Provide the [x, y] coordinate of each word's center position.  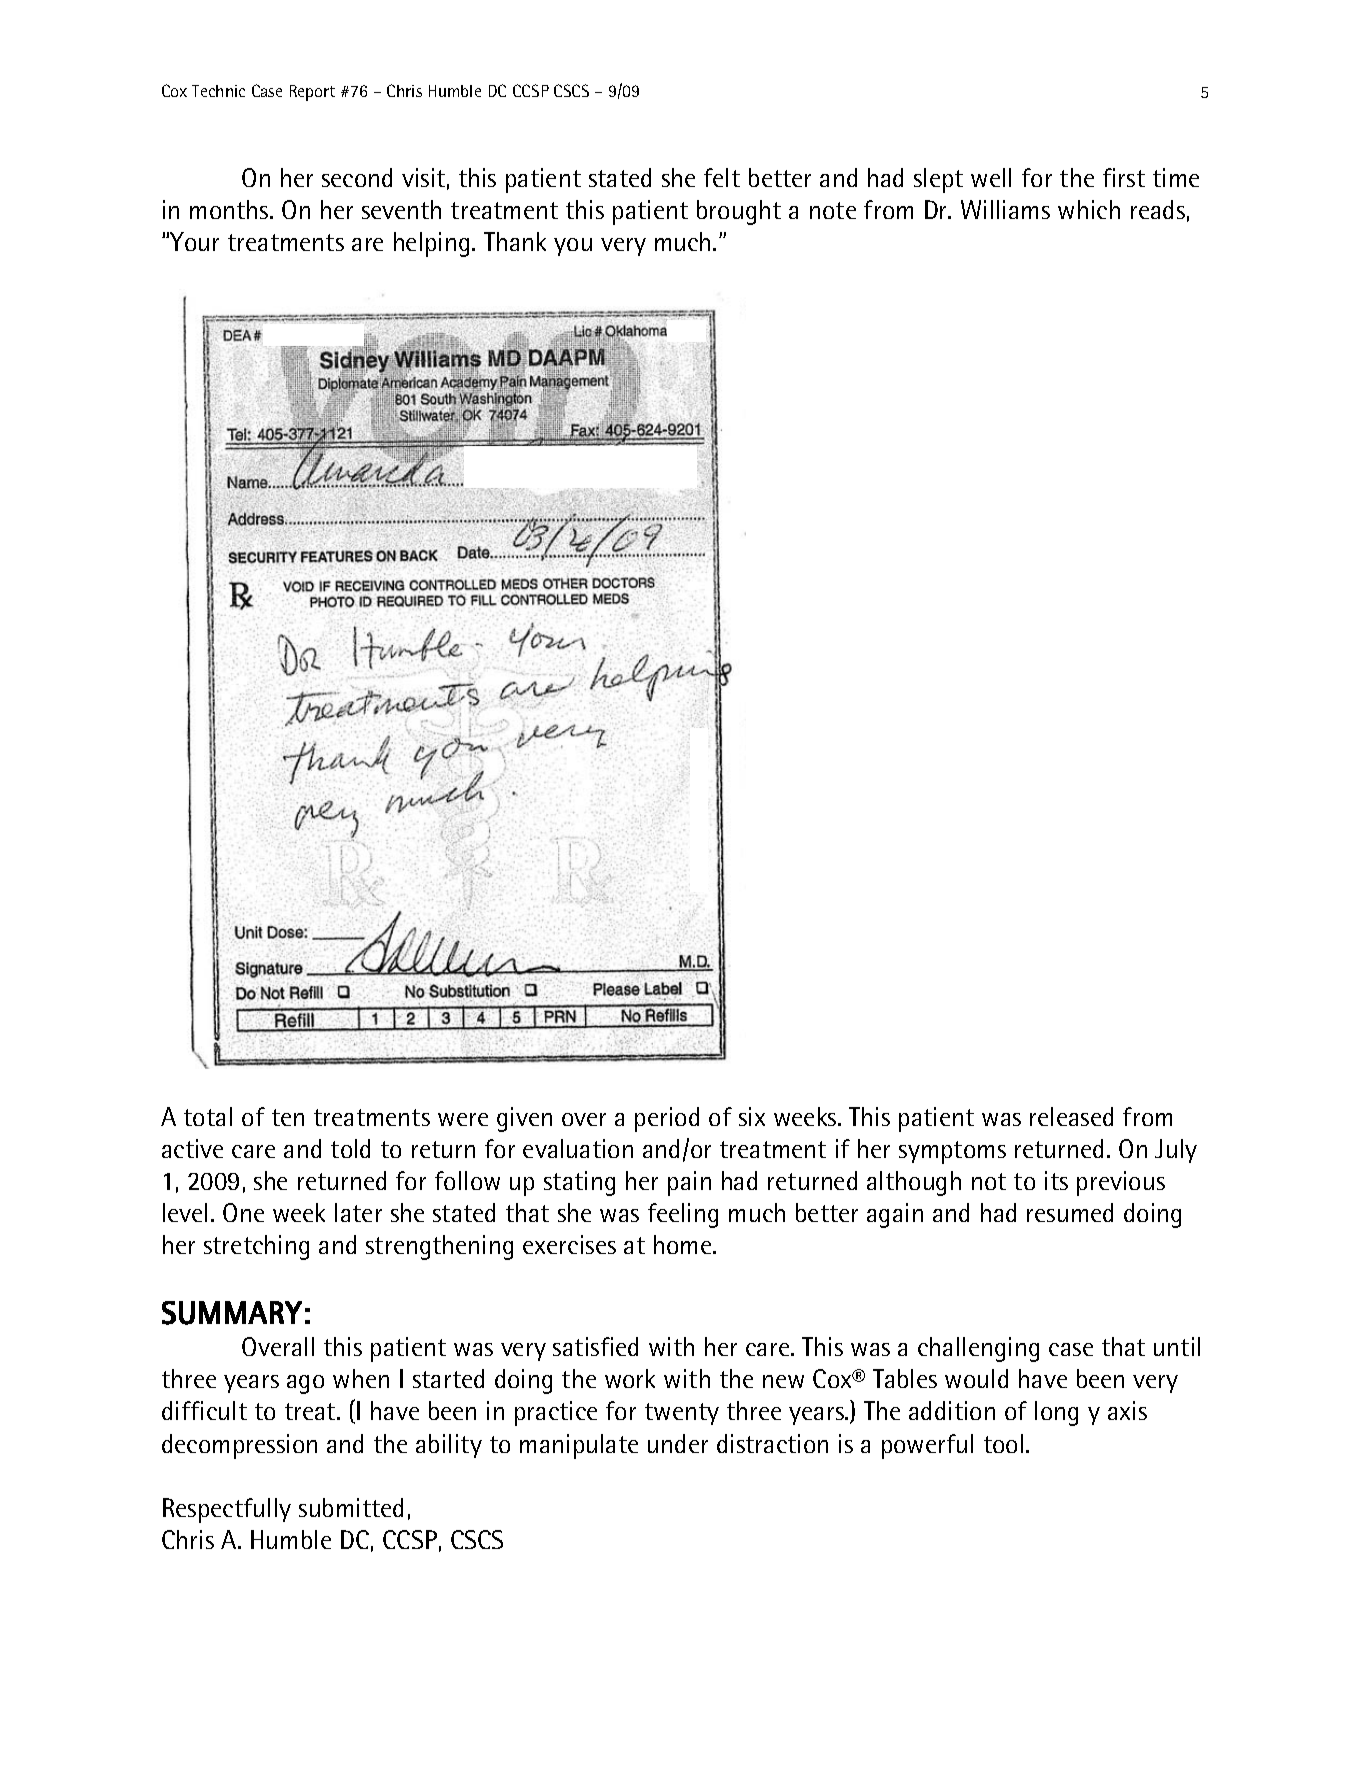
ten [288, 1117]
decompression [239, 1446]
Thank [515, 241]
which [1089, 209]
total [208, 1116]
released [1071, 1116]
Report [312, 93]
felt [722, 177]
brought [739, 212]
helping [431, 244]
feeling [683, 1215]
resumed [1070, 1212]
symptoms [952, 1152]
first [1124, 177]
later [358, 1212]
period [667, 1119]
